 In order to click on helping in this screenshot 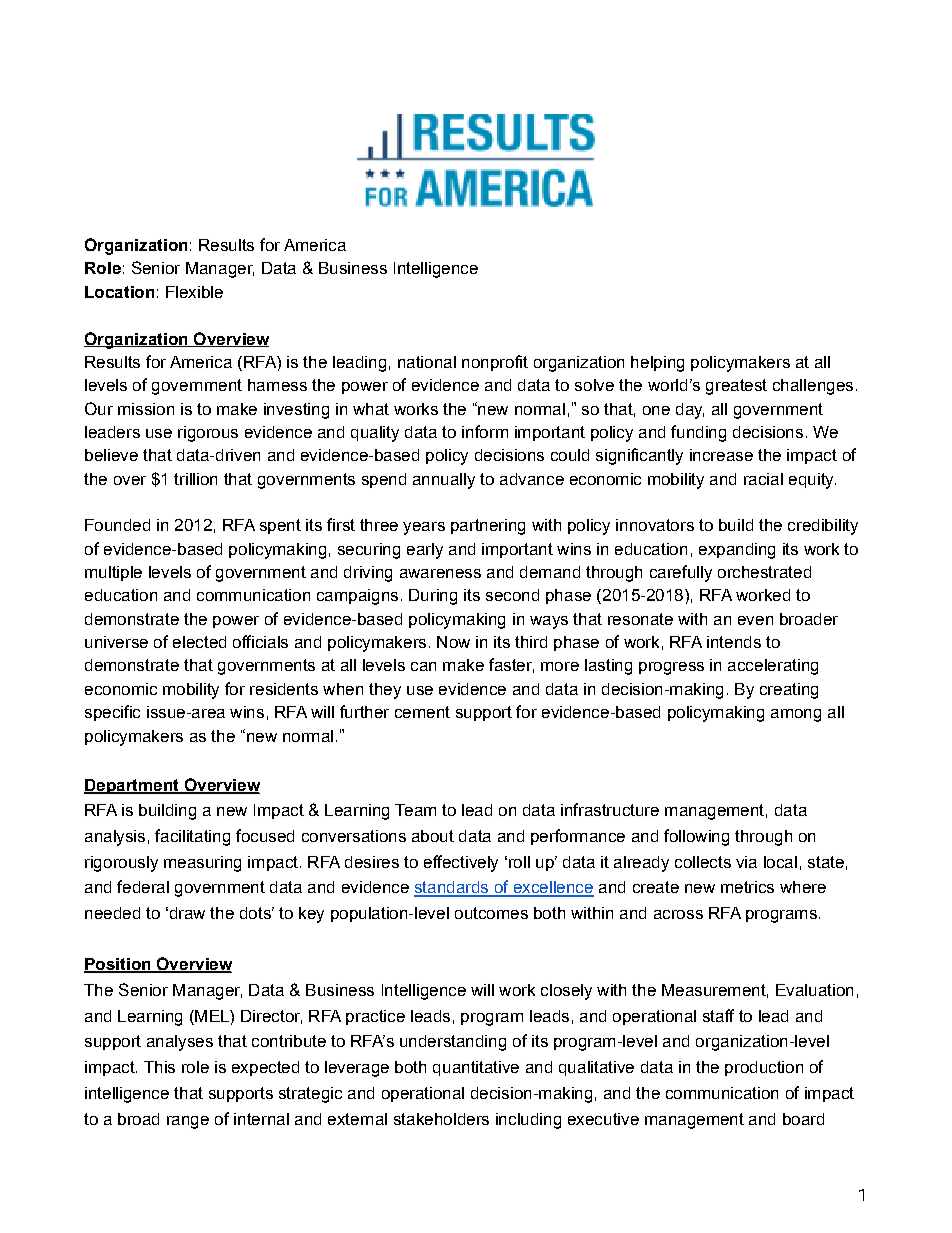, I will do `click(657, 364)`.
